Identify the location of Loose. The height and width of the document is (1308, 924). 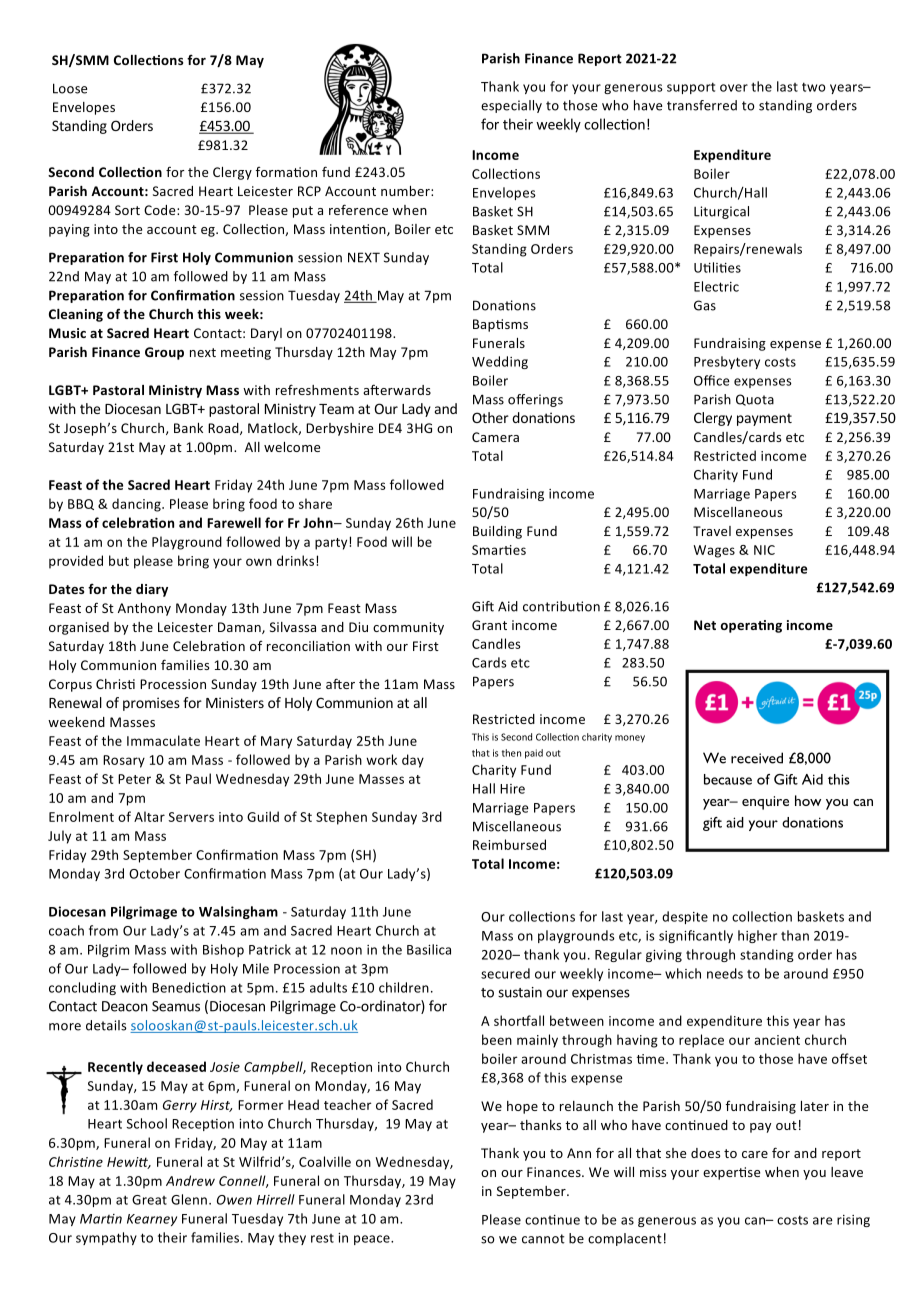
(70, 88).
